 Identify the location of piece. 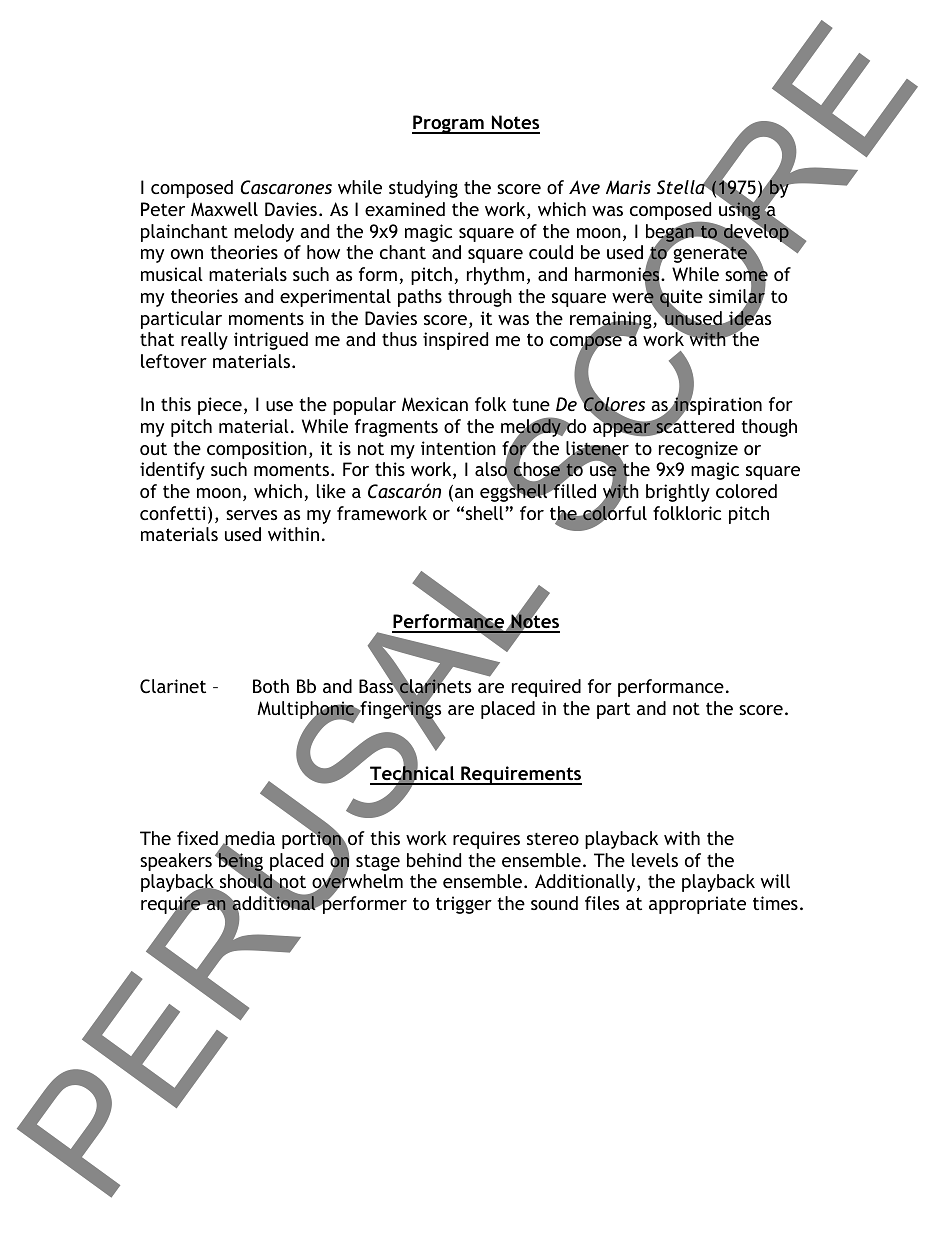
(220, 406).
